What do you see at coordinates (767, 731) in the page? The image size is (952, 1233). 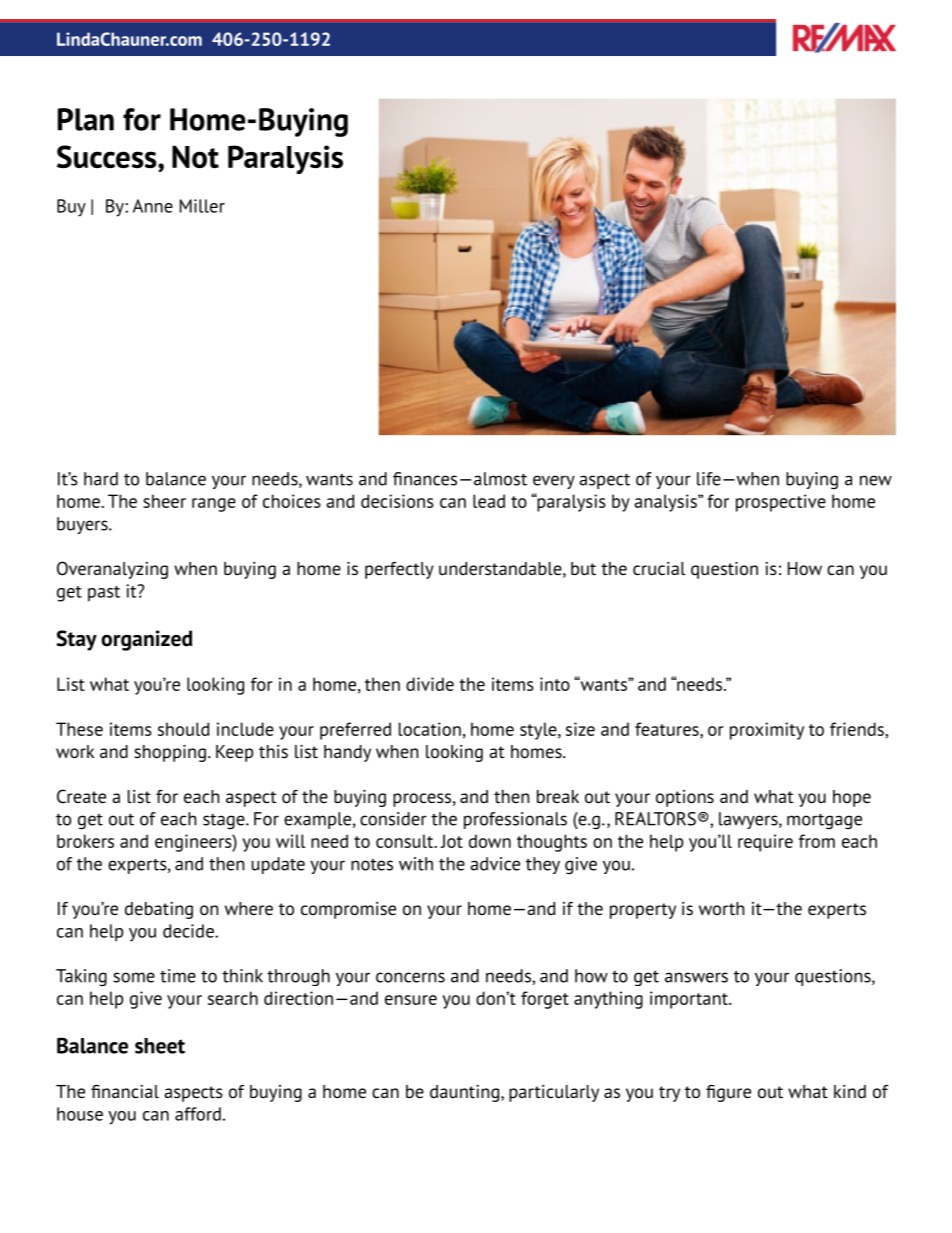 I see `proximity` at bounding box center [767, 731].
